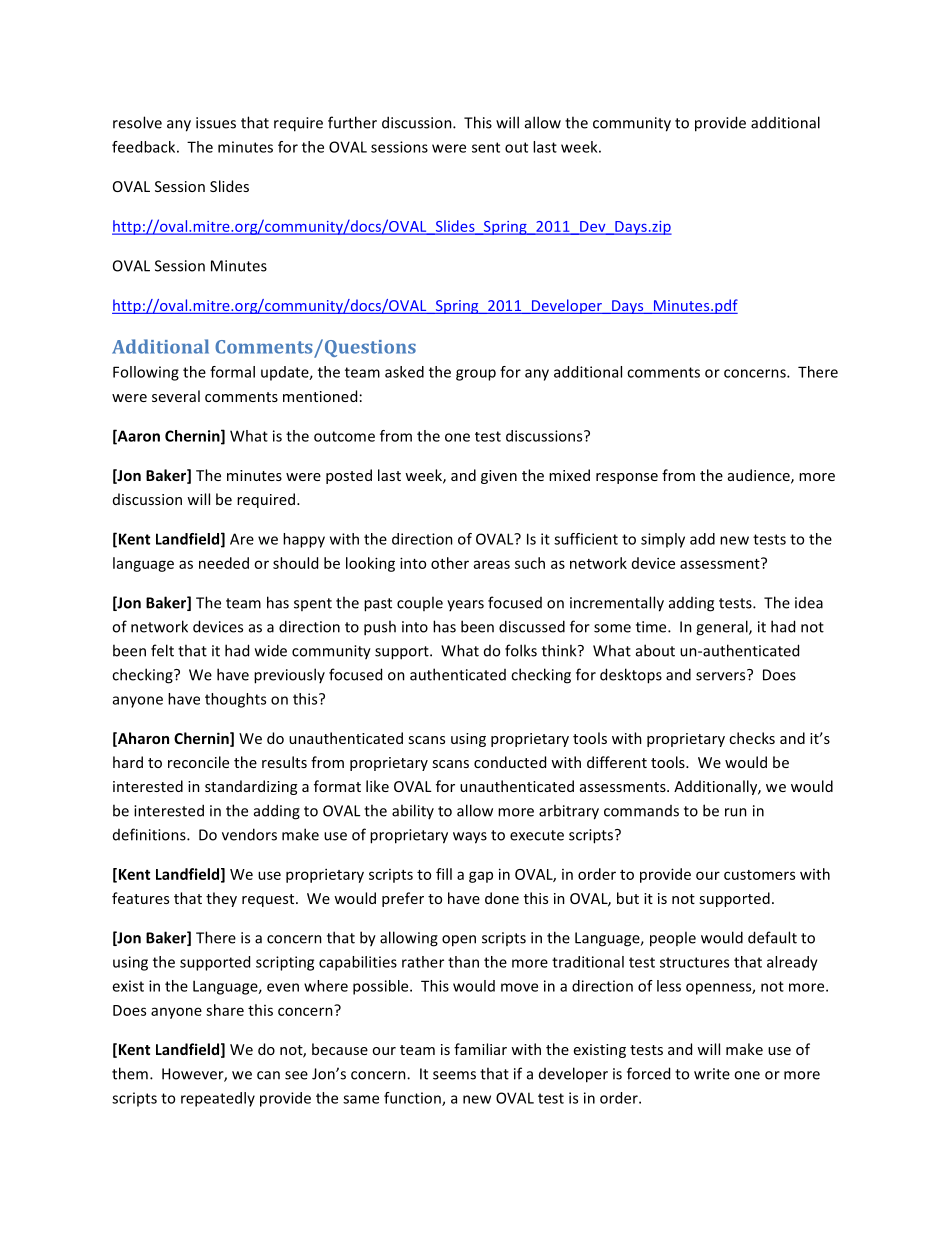 This screenshot has height=1233, width=952. Describe the element at coordinates (486, 147) in the screenshot. I see `sent` at that location.
